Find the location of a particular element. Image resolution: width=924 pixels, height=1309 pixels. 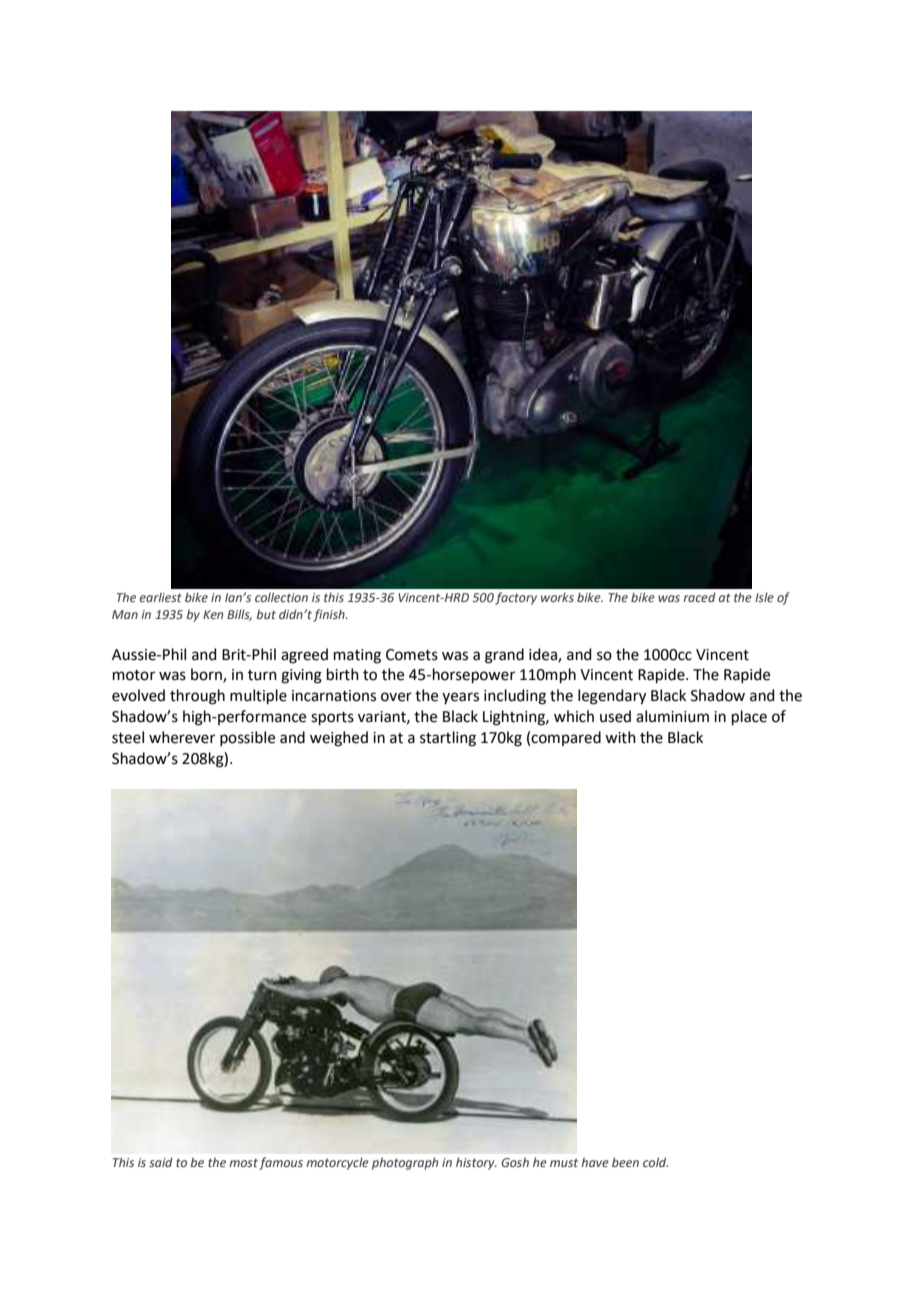

history is located at coordinates (476, 1163).
